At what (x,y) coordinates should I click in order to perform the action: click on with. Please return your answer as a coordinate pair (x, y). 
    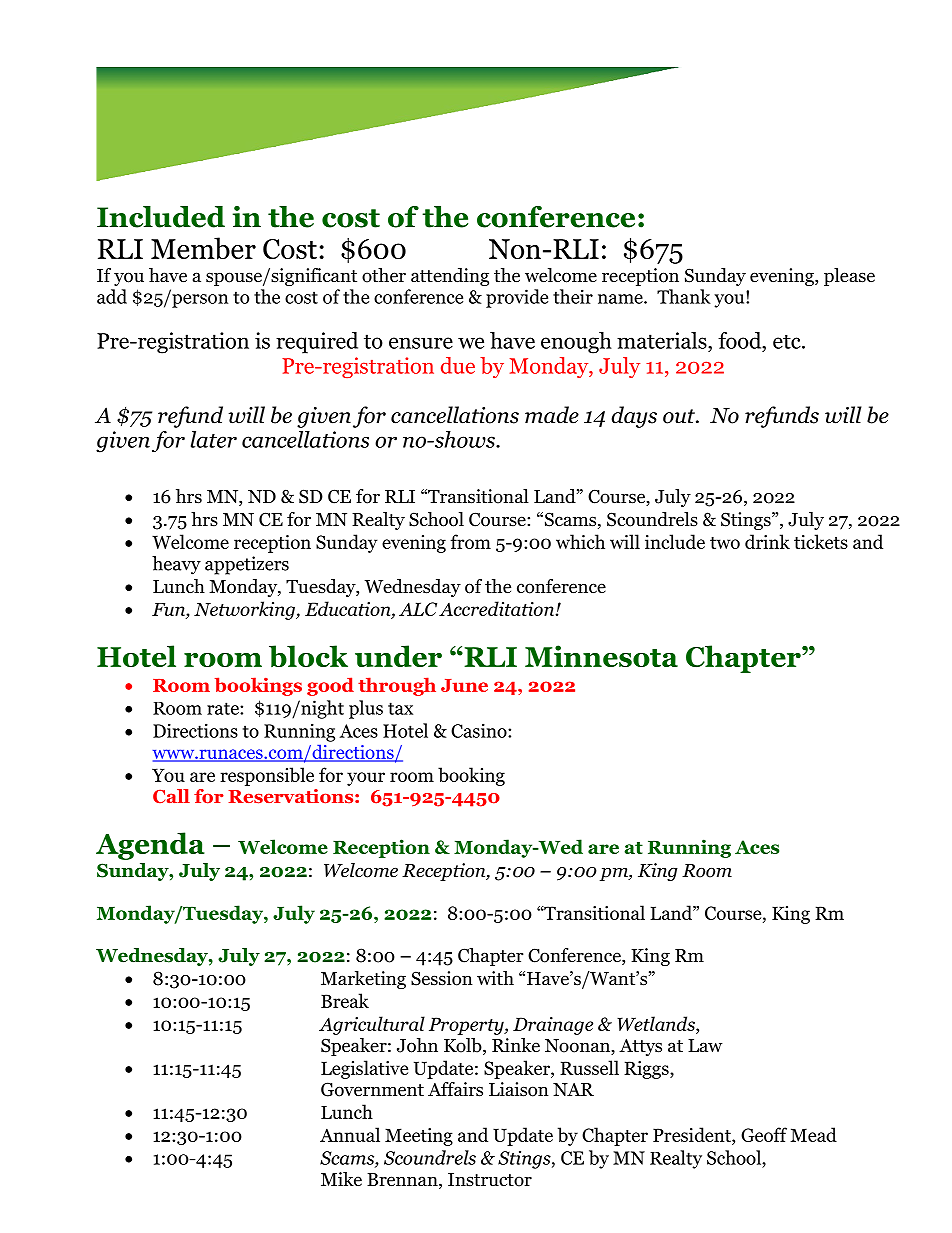
    Looking at the image, I should click on (495, 978).
